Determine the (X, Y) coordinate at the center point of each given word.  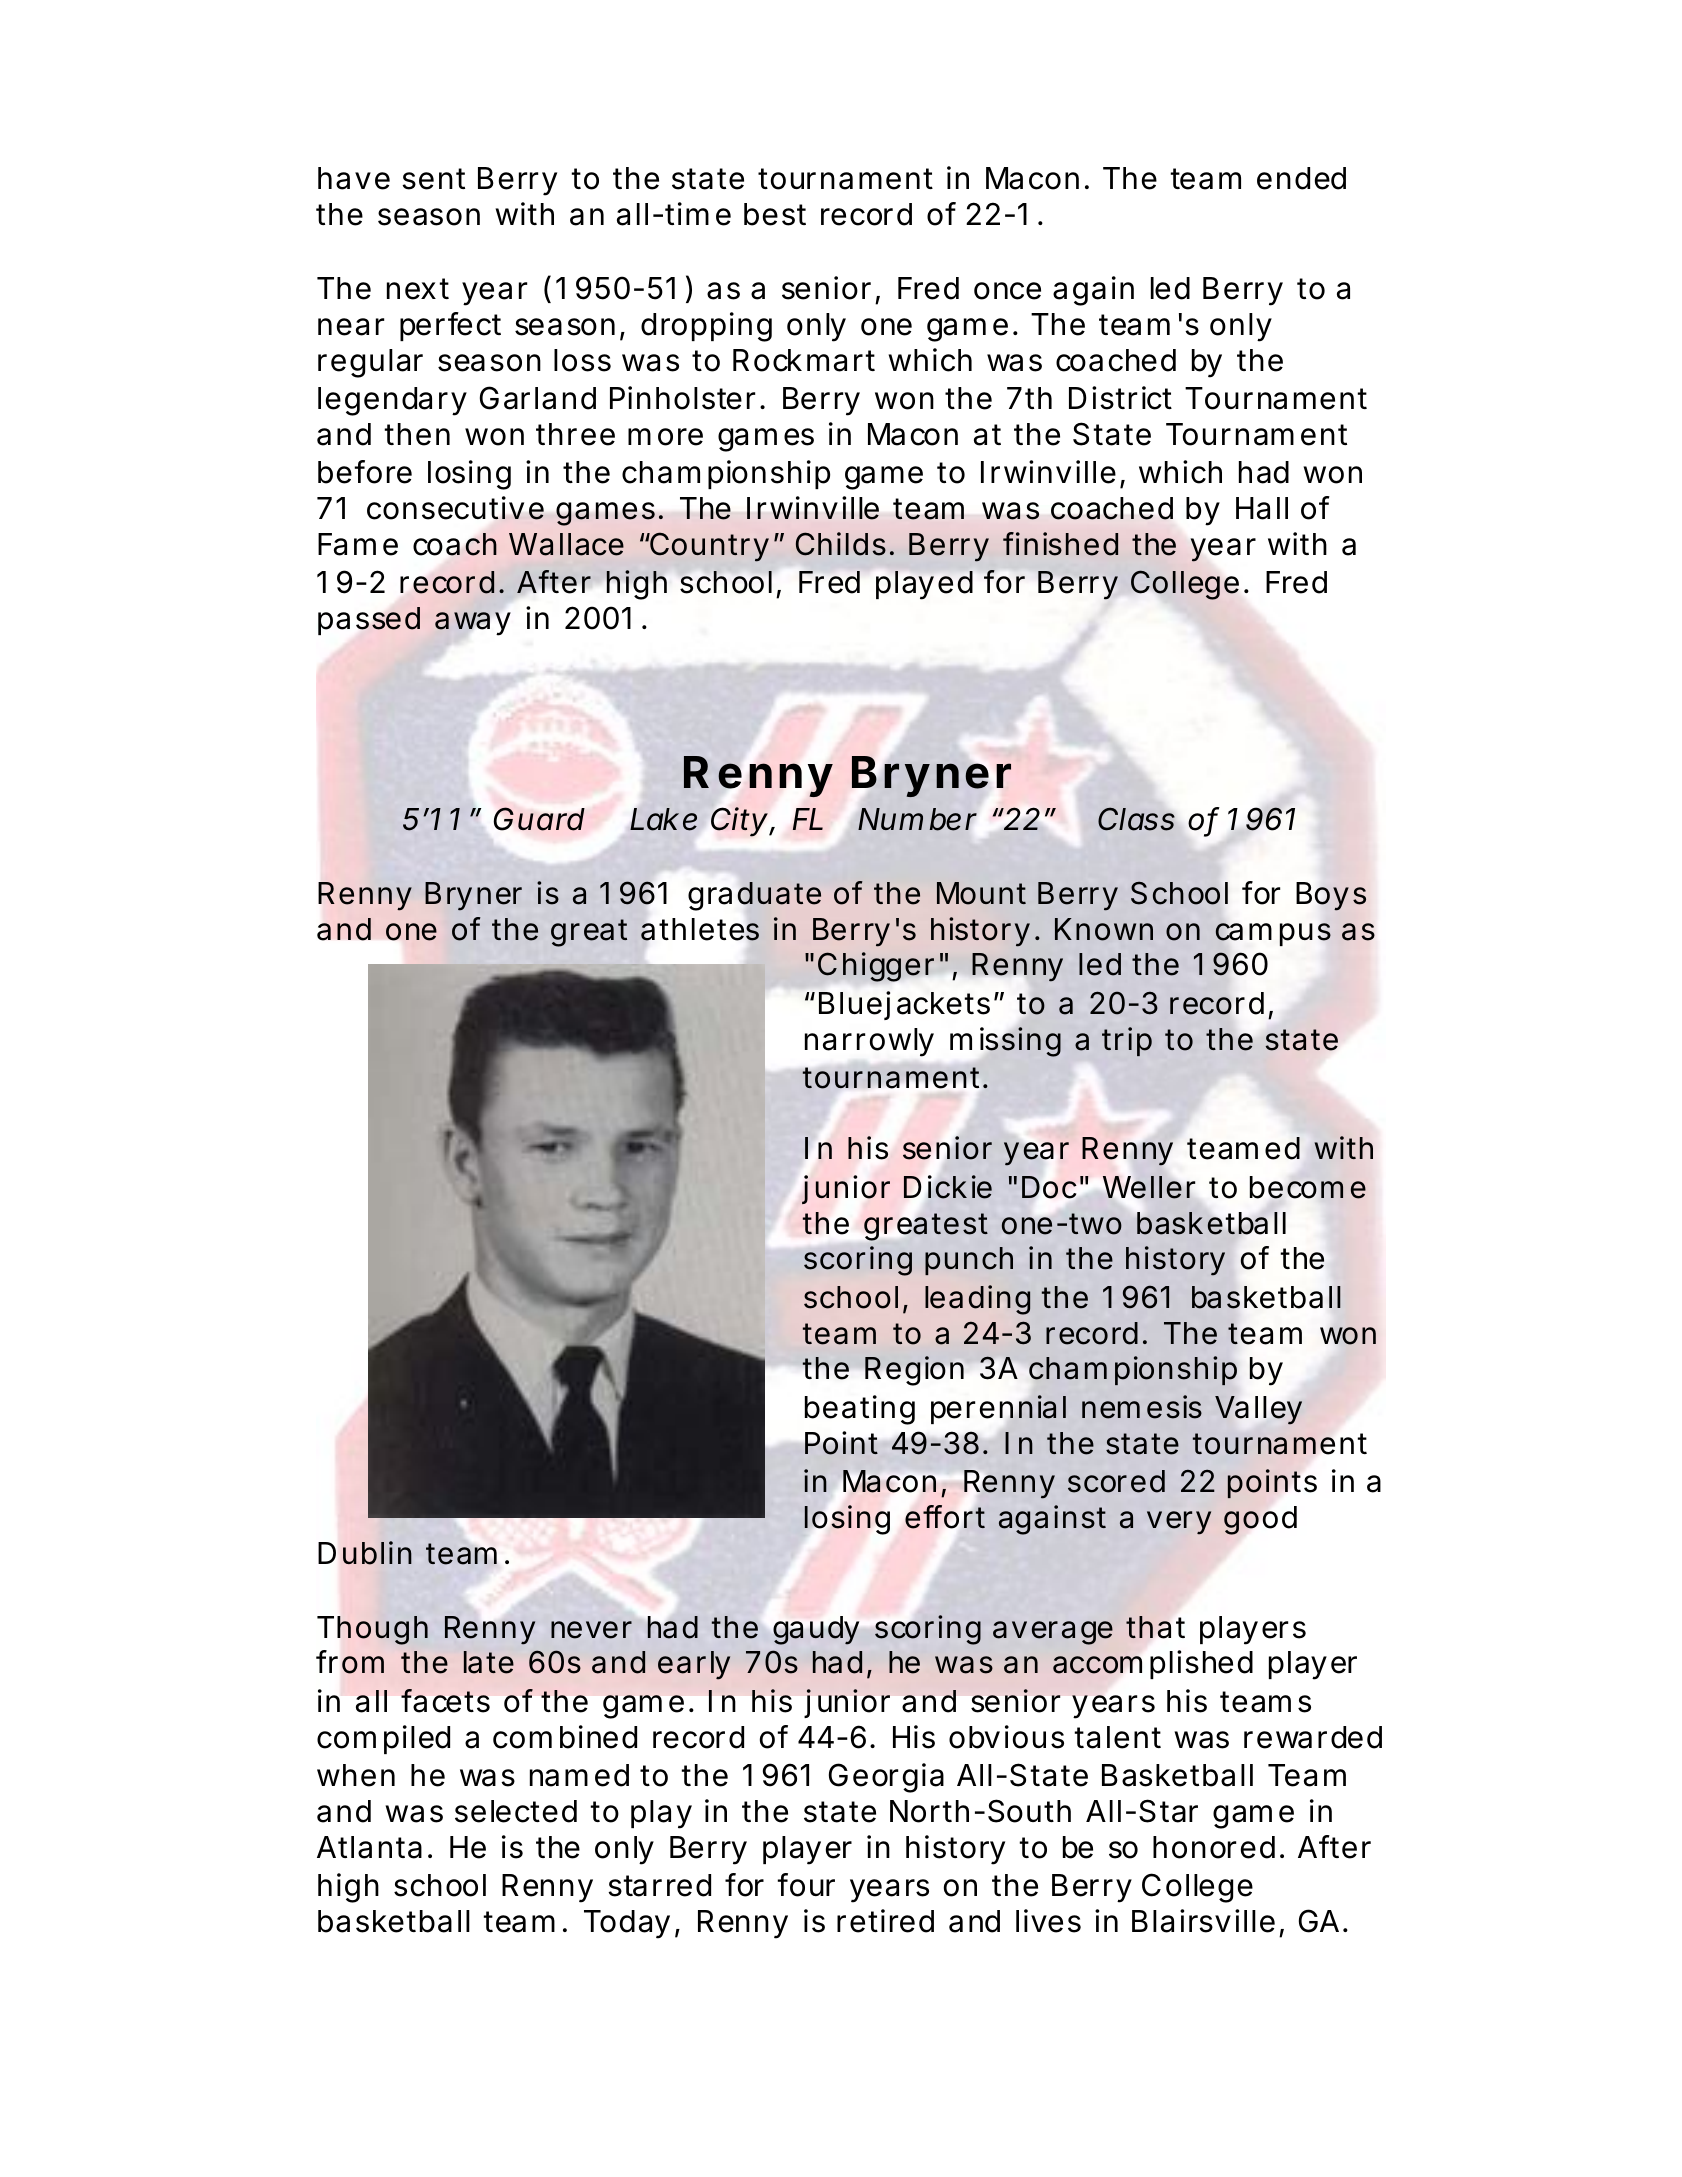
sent (433, 179)
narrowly (869, 1042)
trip (1127, 1041)
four (806, 1885)
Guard (539, 819)
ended (1301, 178)
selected (516, 1811)
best (775, 214)
